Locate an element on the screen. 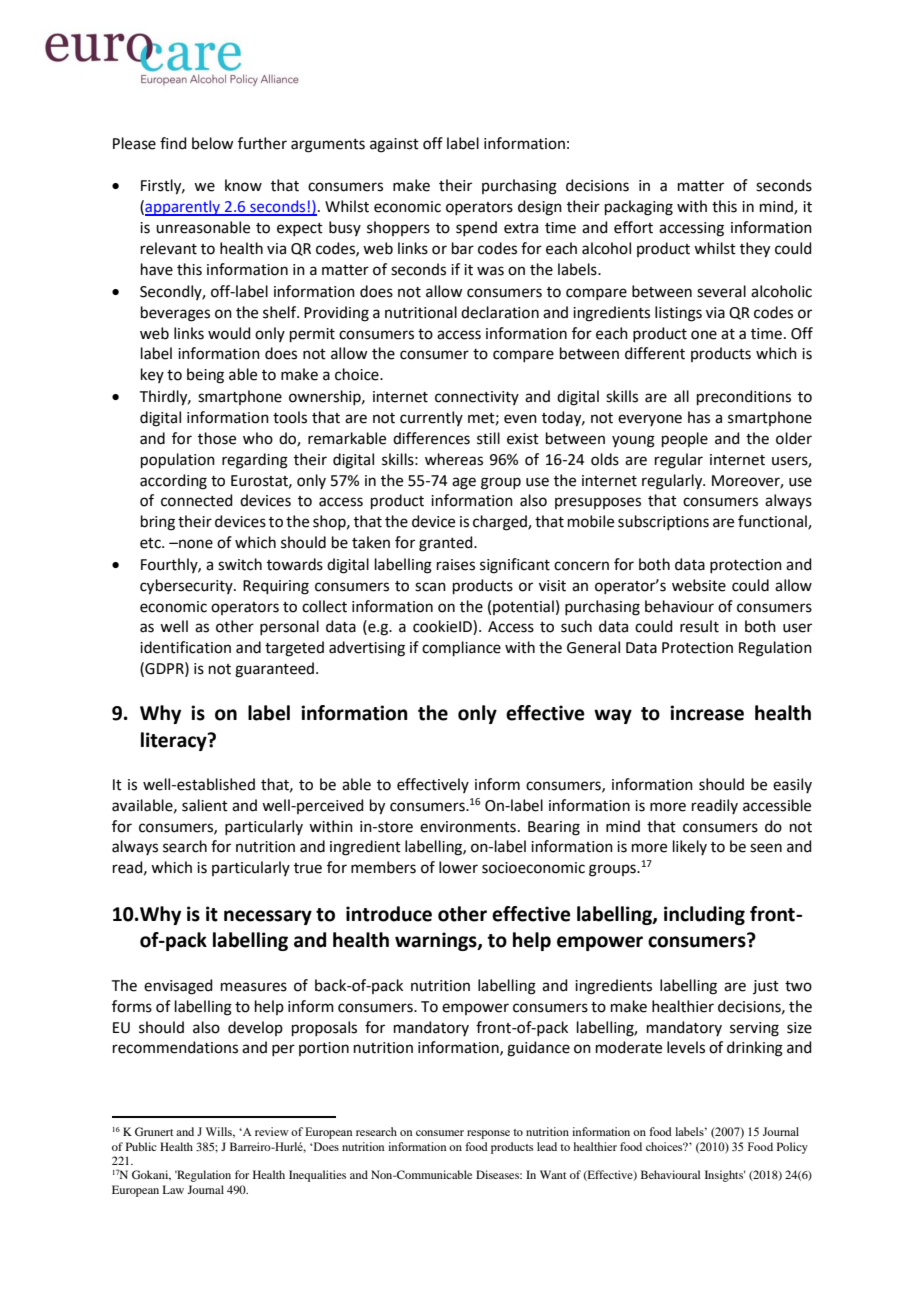 The height and width of the screenshot is (1308, 924). they is located at coordinates (755, 250).
